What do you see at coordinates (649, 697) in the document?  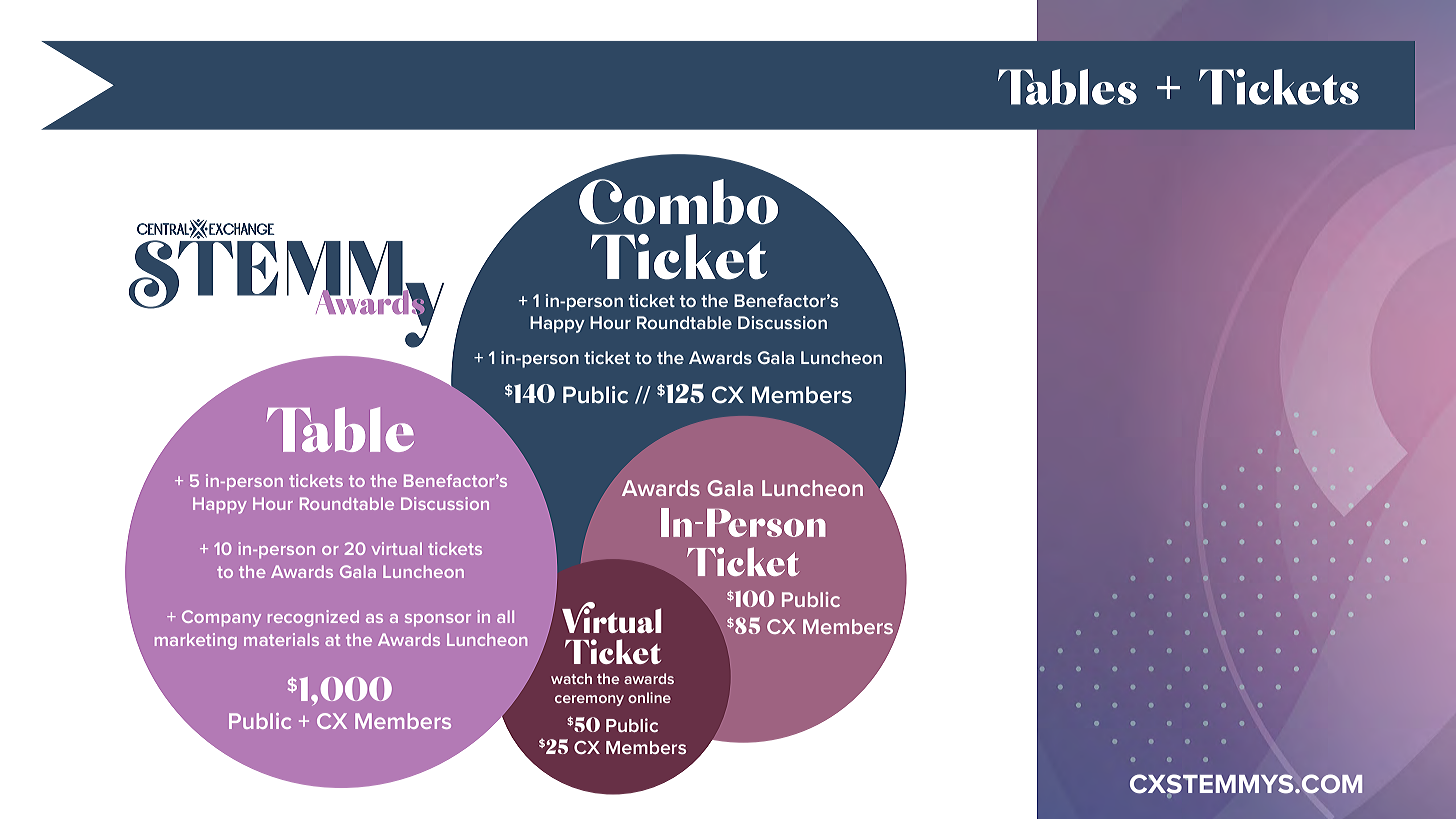 I see `online` at bounding box center [649, 697].
